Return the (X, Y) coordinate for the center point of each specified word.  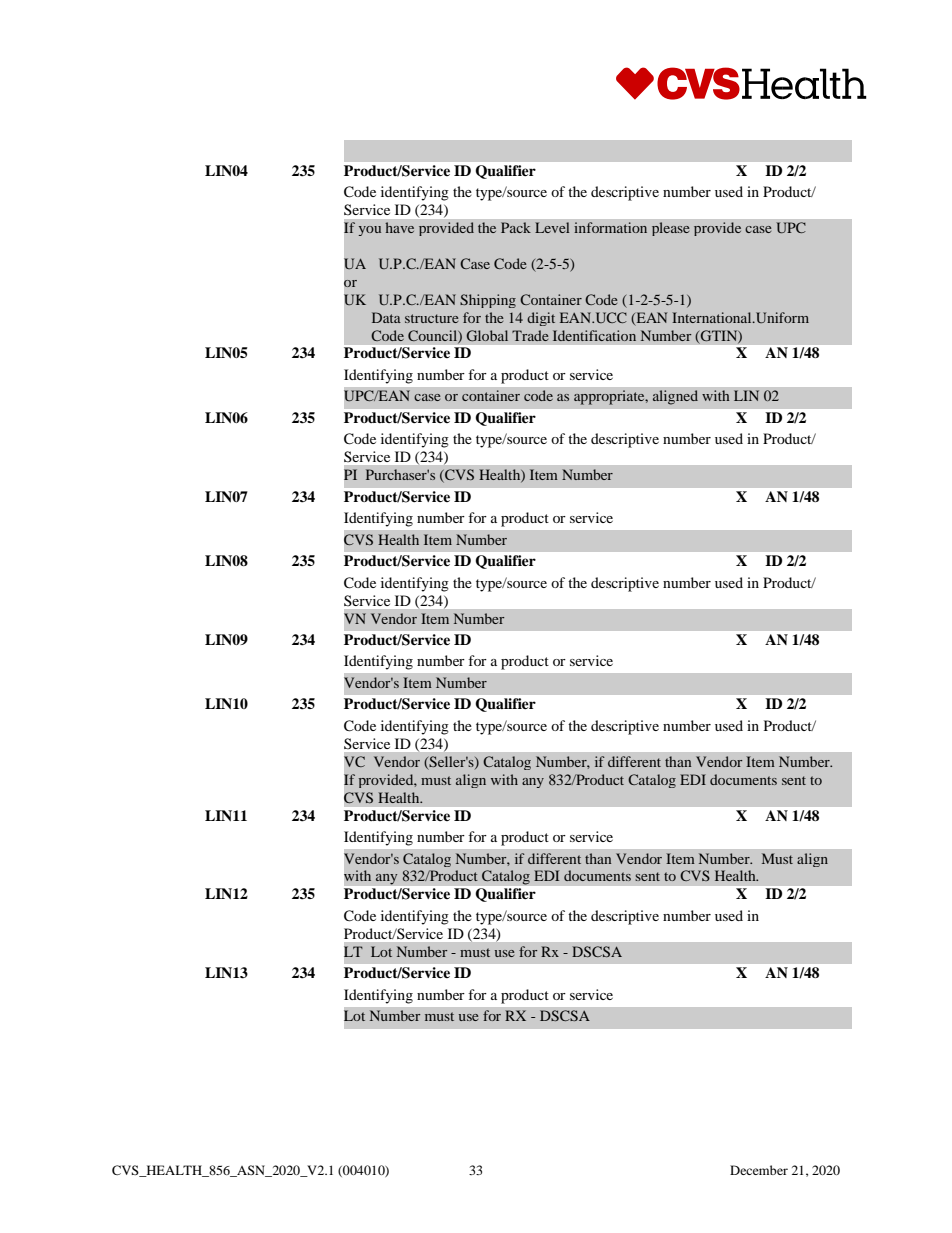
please (671, 229)
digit (541, 319)
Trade (530, 335)
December (759, 1170)
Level (552, 227)
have (399, 227)
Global (487, 335)
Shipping (488, 301)
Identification (594, 335)
